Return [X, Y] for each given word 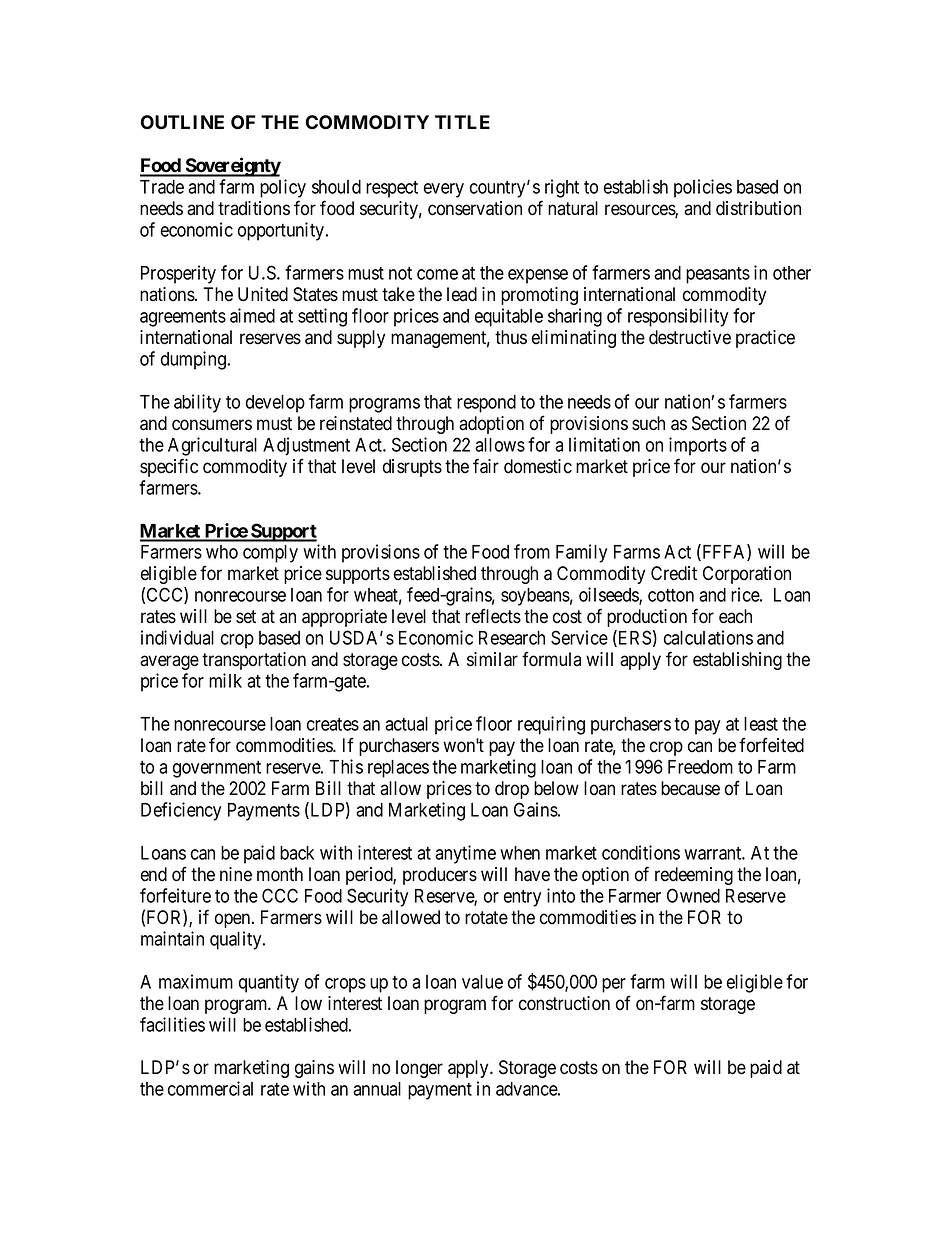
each [735, 616]
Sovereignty [232, 167]
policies [703, 188]
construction [564, 1003]
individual [177, 637]
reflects [493, 616]
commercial [210, 1088]
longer [419, 1069]
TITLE [462, 122]
